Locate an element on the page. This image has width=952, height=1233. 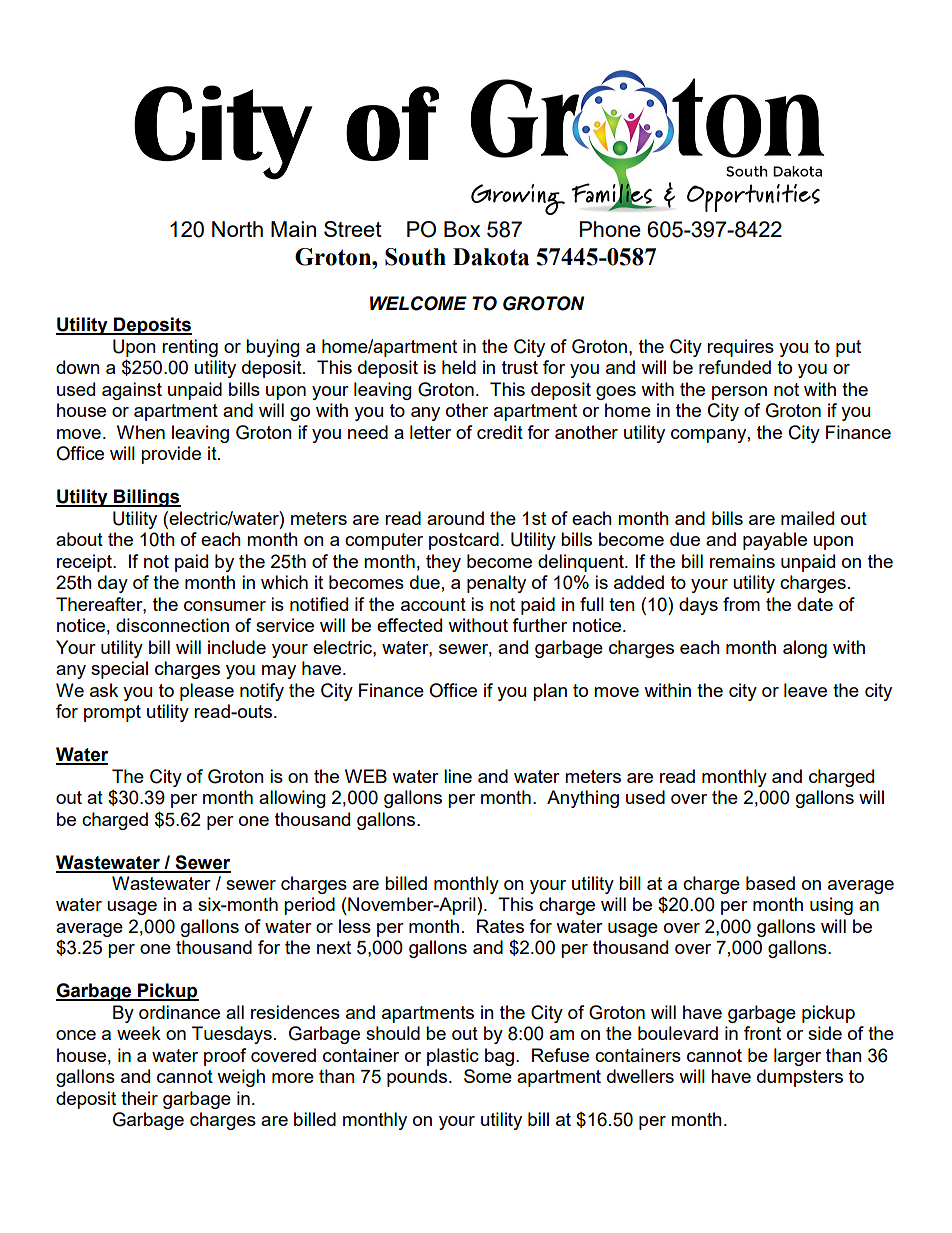
dumpsters is located at coordinates (800, 1078).
